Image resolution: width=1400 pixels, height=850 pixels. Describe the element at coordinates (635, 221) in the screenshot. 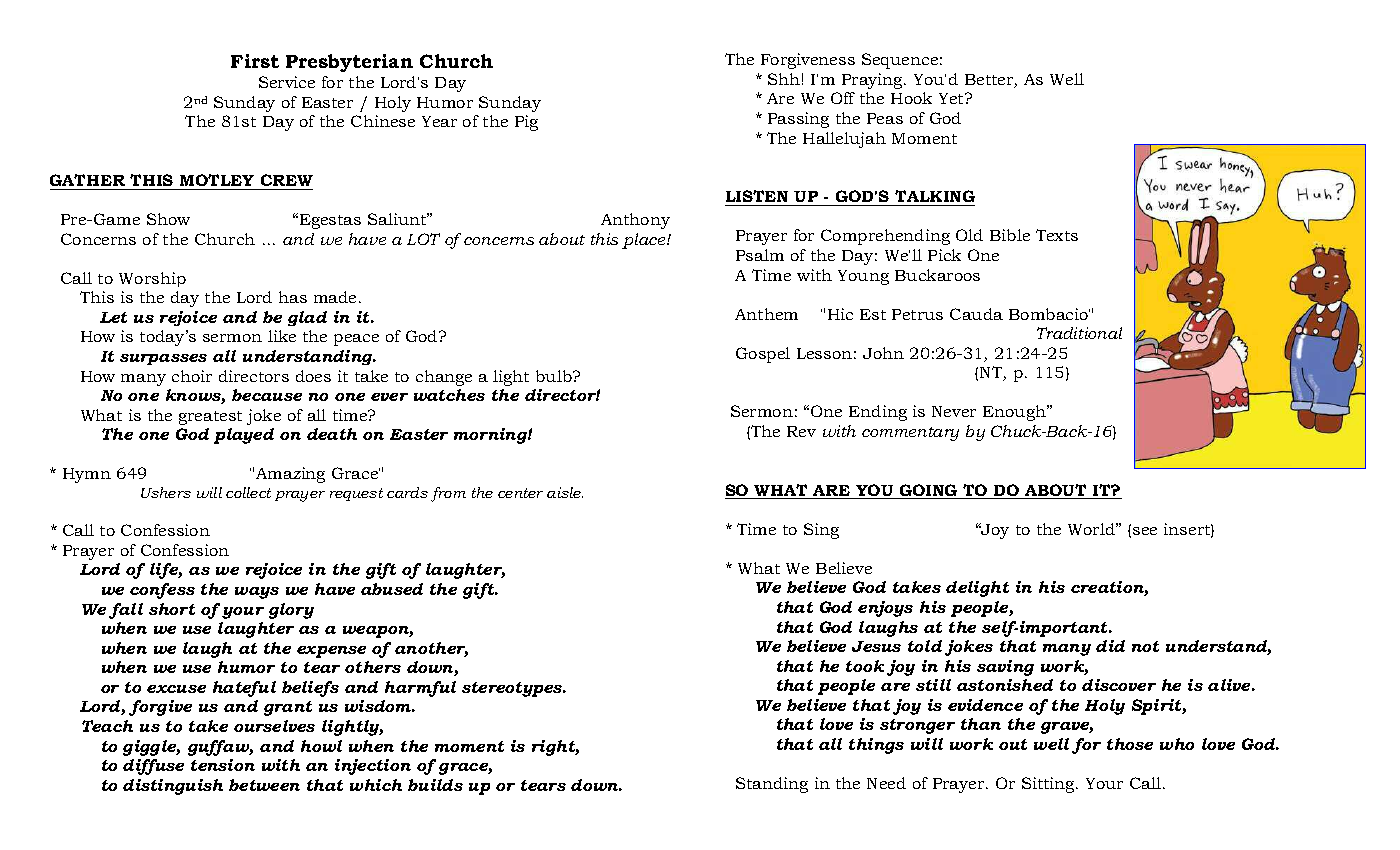

I see `Anthony` at that location.
